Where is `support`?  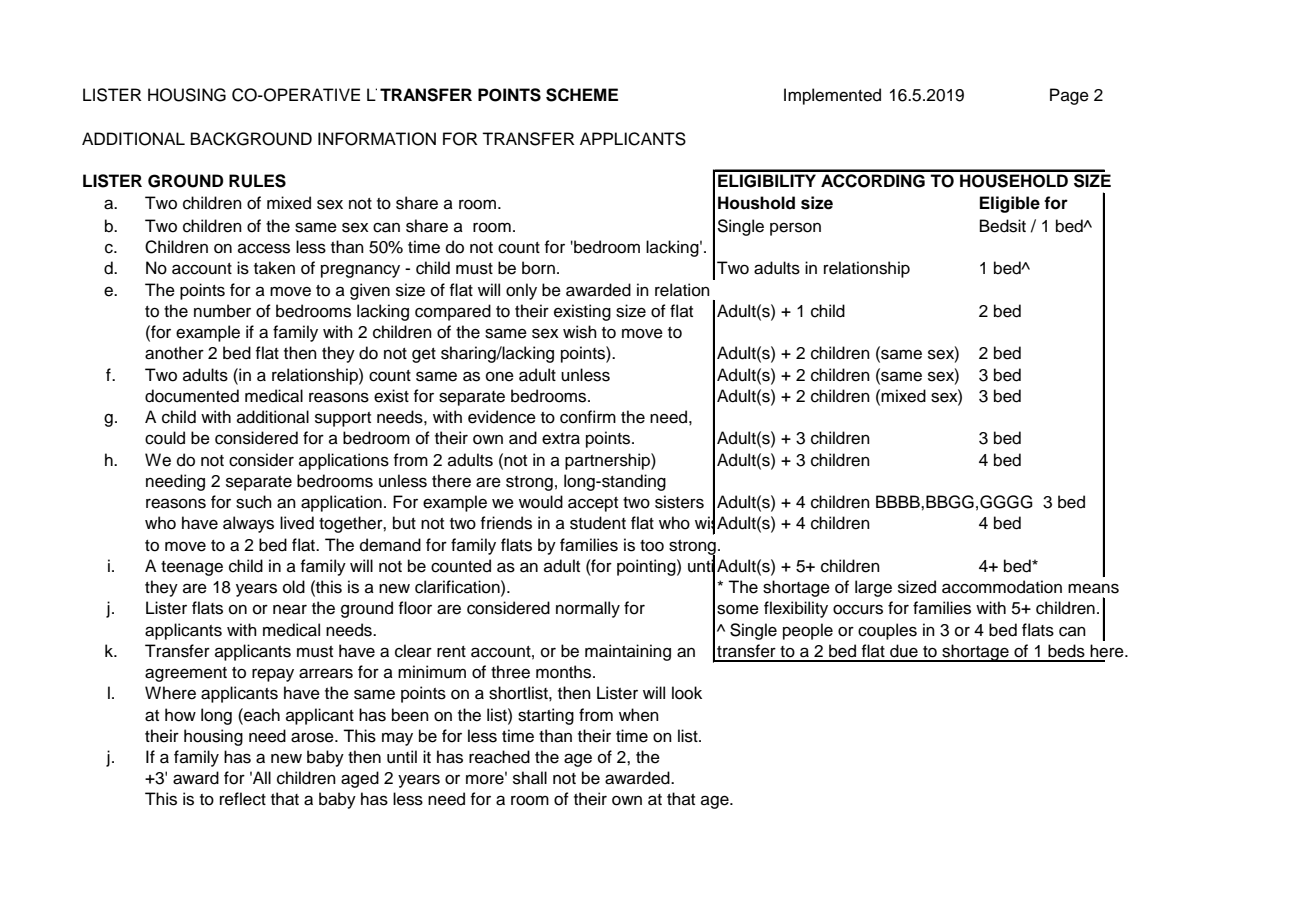
support is located at coordinates (343, 419).
